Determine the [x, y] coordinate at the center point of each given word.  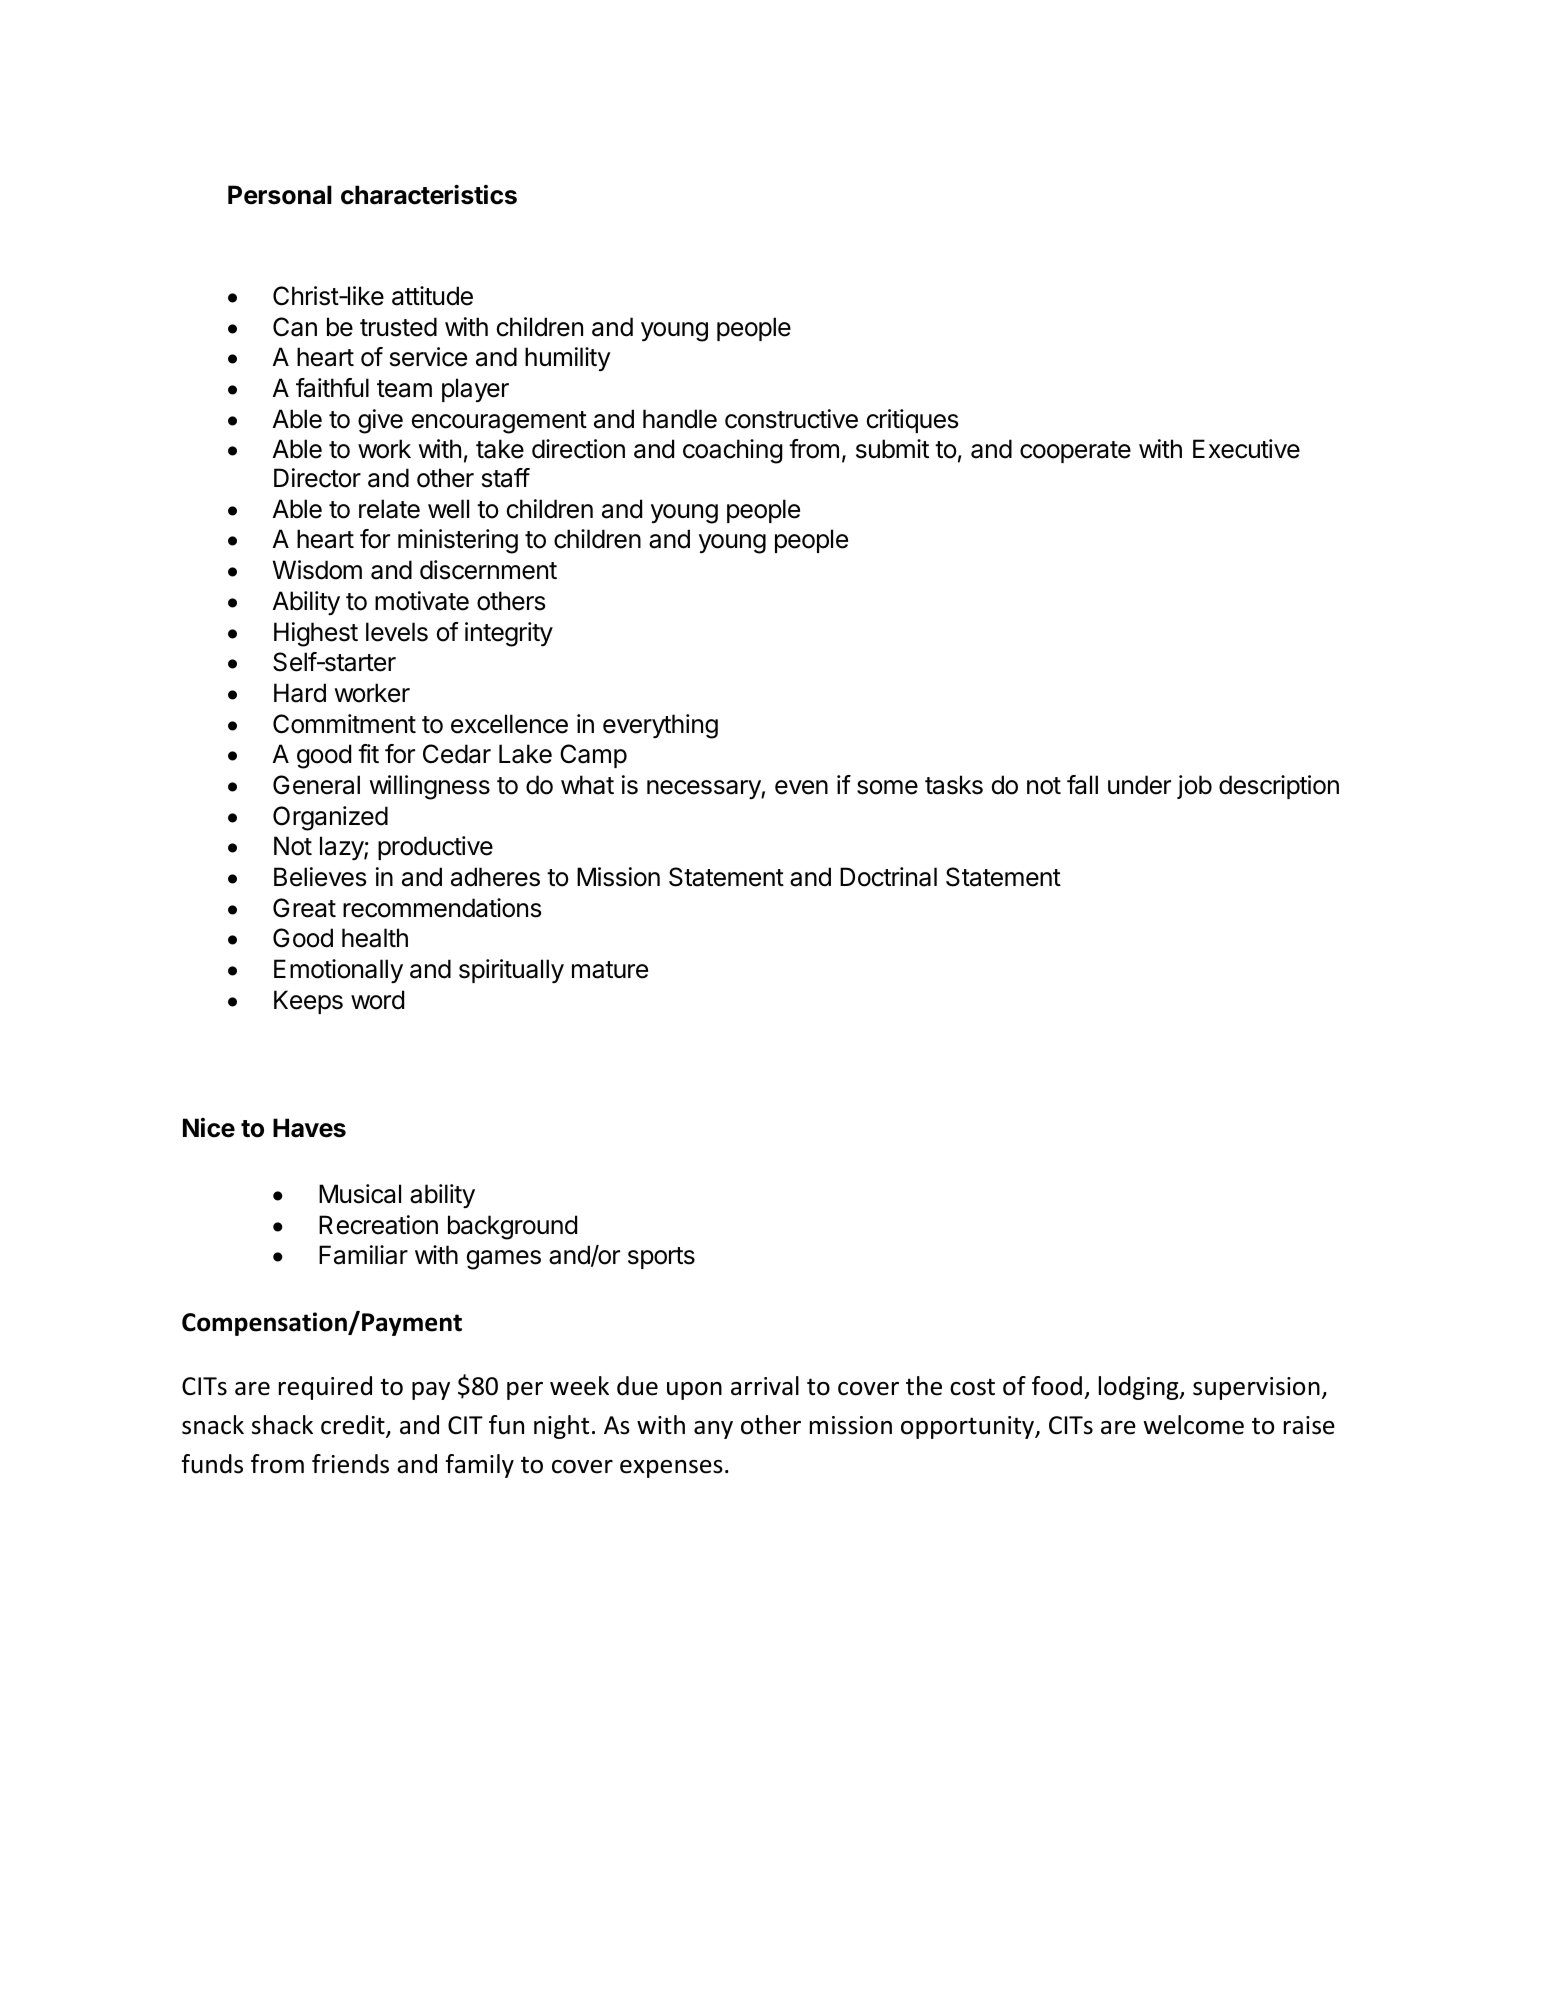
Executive [1246, 449]
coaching [733, 451]
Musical [360, 1194]
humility [568, 359]
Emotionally [338, 971]
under [1139, 785]
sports [661, 1258]
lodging [1140, 1388]
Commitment [344, 724]
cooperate [1075, 452]
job [1194, 787]
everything [660, 726]
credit [354, 1426]
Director [317, 478]
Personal [280, 195]
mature [610, 970]
